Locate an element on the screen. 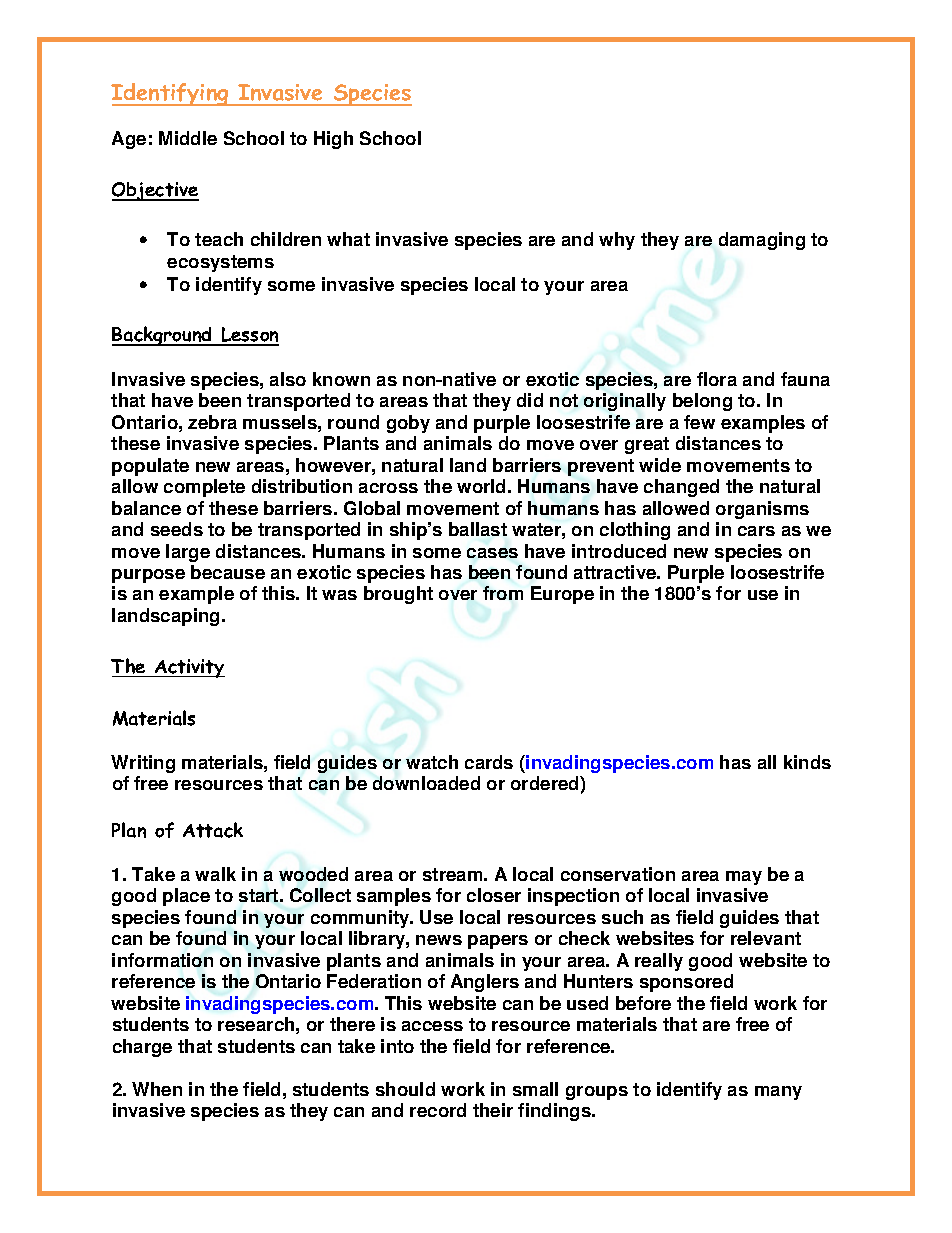 This screenshot has height=1233, width=952. their is located at coordinates (493, 1110).
